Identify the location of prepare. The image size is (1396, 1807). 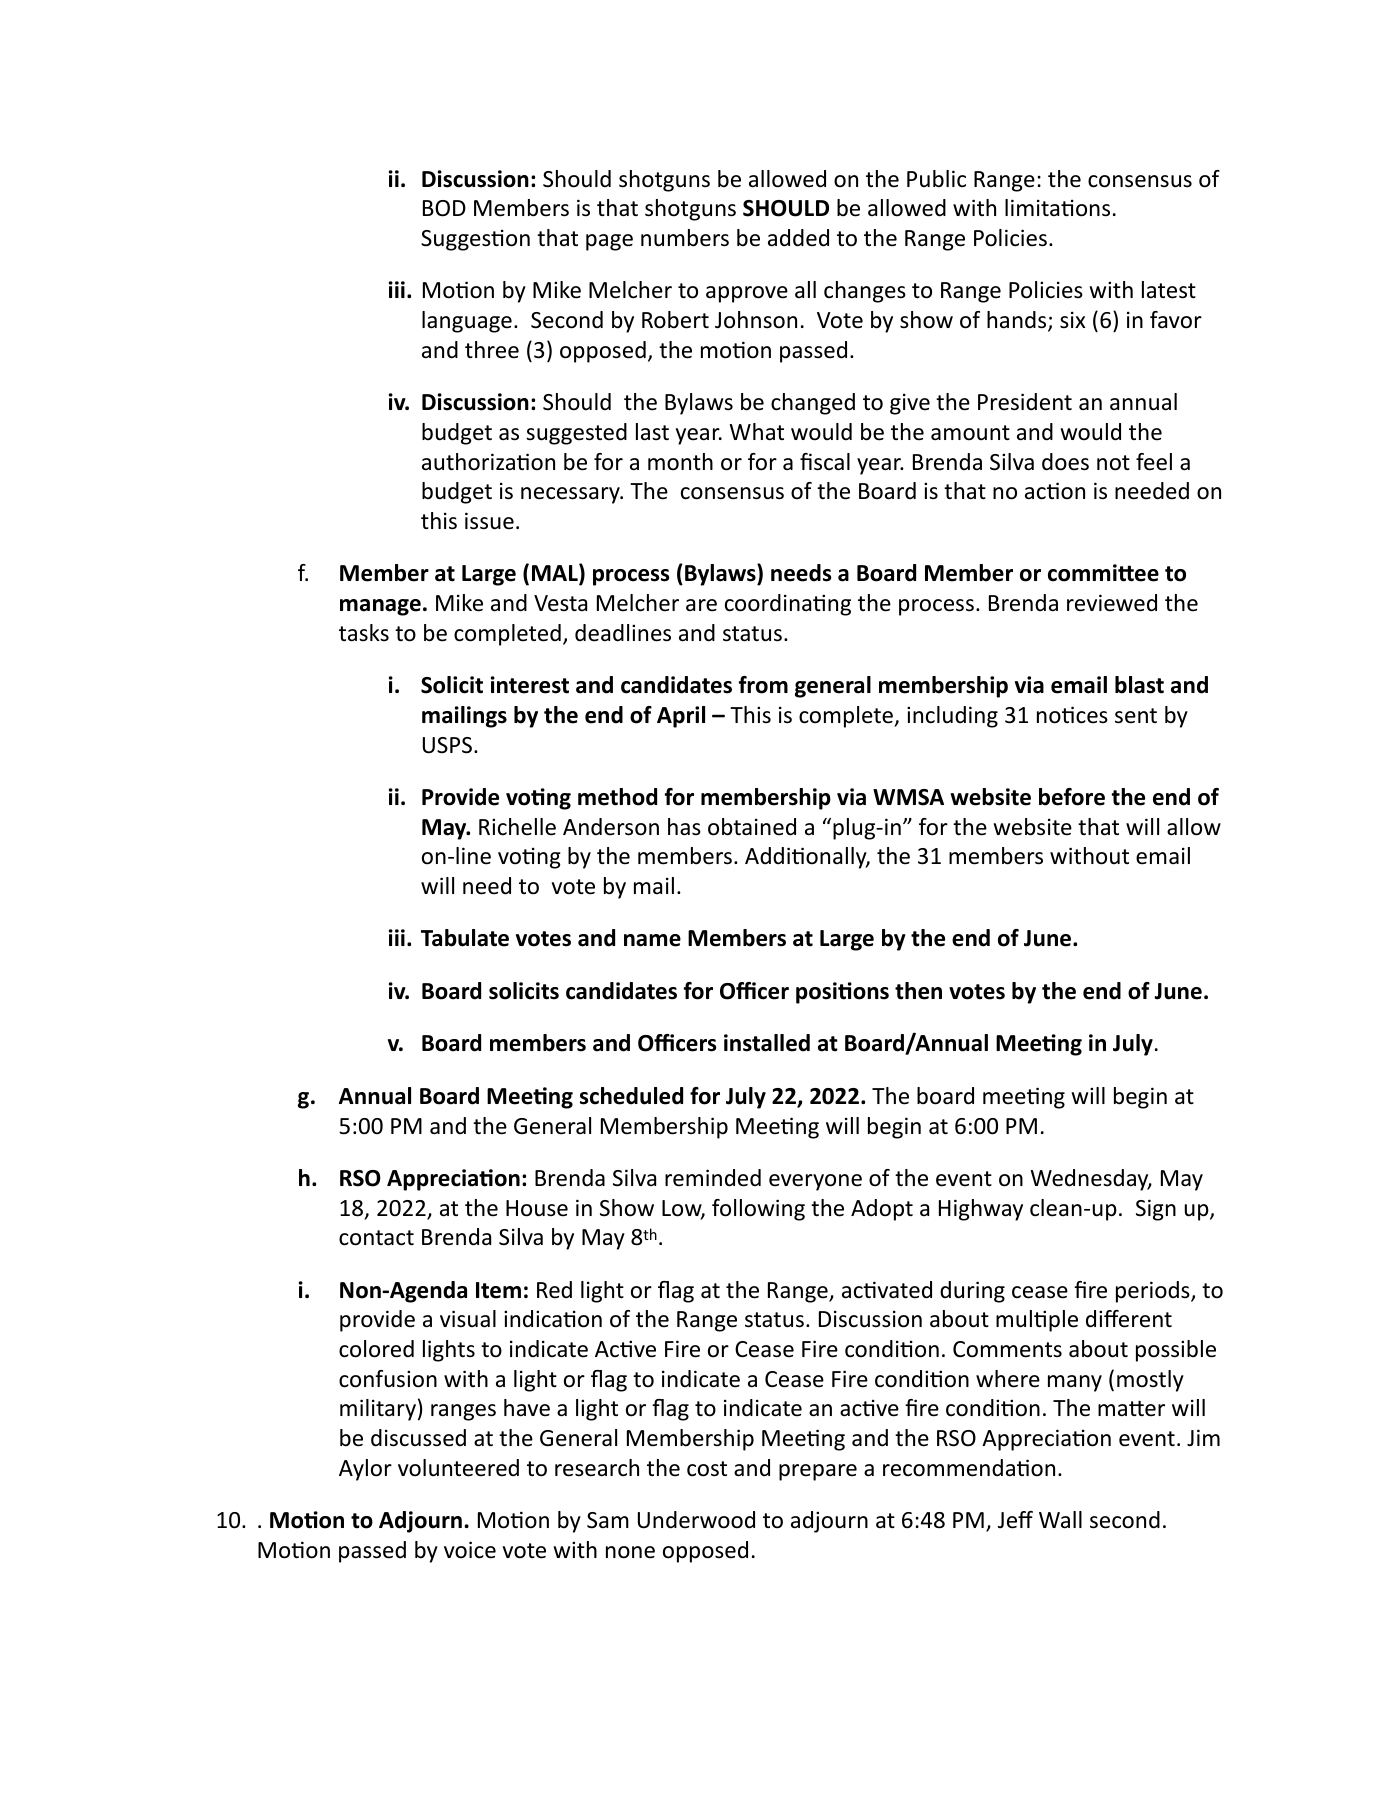
(818, 1472).
